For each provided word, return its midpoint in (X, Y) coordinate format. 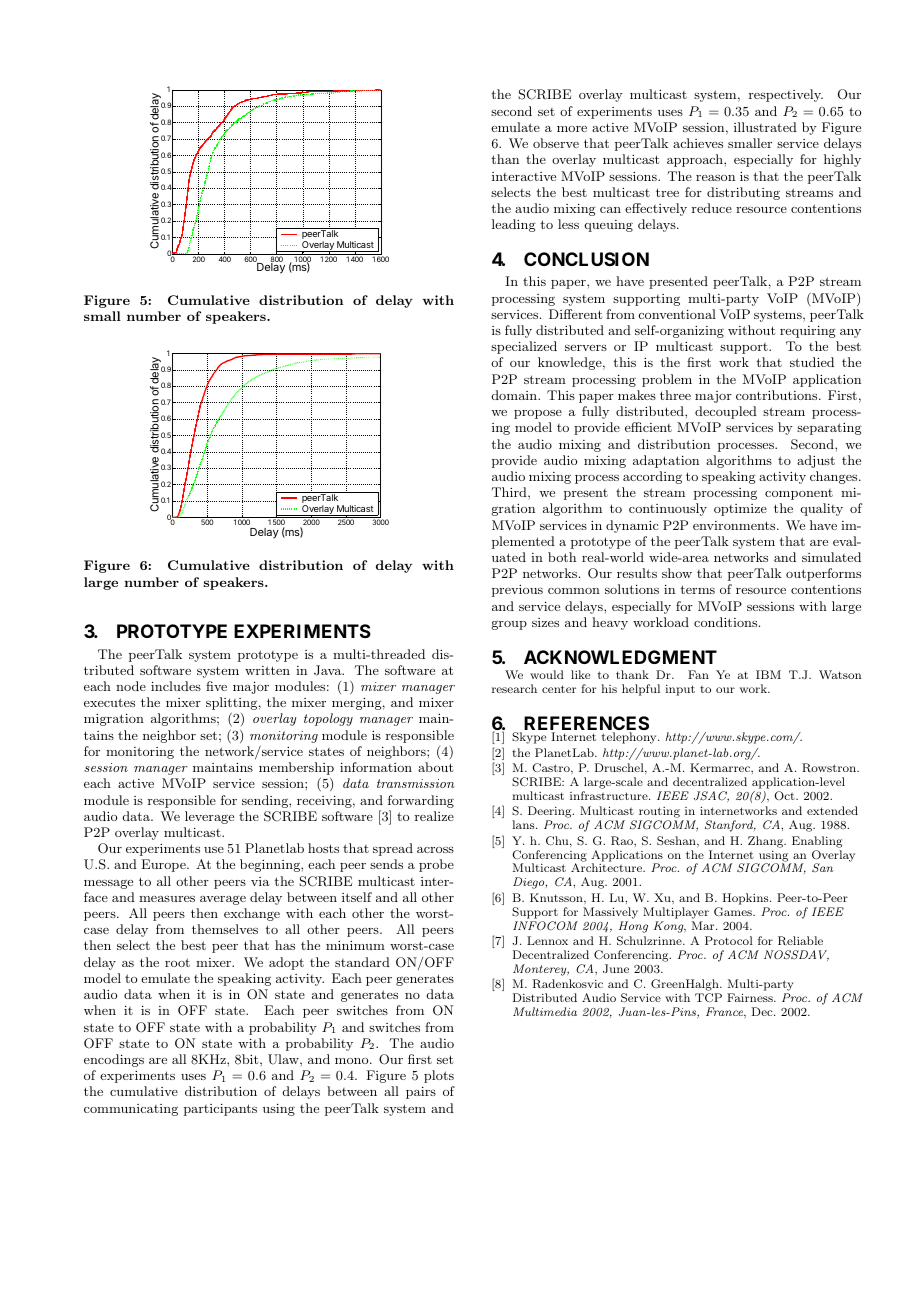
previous (517, 591)
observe (556, 143)
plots (439, 1076)
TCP (708, 998)
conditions (725, 622)
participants (220, 1109)
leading (514, 225)
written (267, 670)
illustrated (765, 127)
